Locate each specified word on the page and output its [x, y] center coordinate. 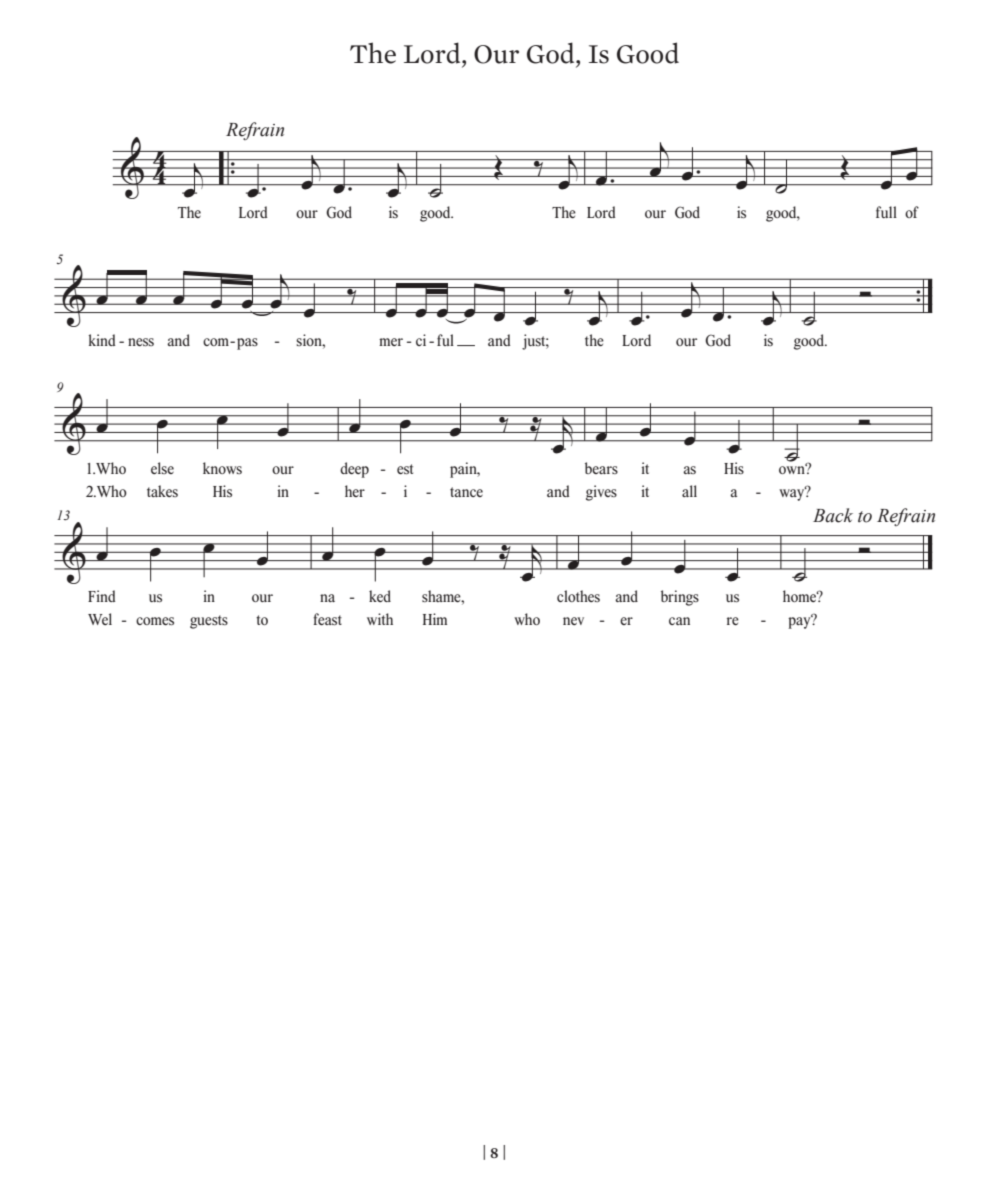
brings [680, 598]
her [355, 491]
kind [102, 340]
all [689, 491]
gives [601, 493]
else [162, 468]
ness [141, 342]
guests [209, 622]
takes [162, 491]
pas [247, 344]
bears [601, 468]
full [886, 212]
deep [354, 470]
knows [222, 468]
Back [833, 515]
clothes [578, 596]
